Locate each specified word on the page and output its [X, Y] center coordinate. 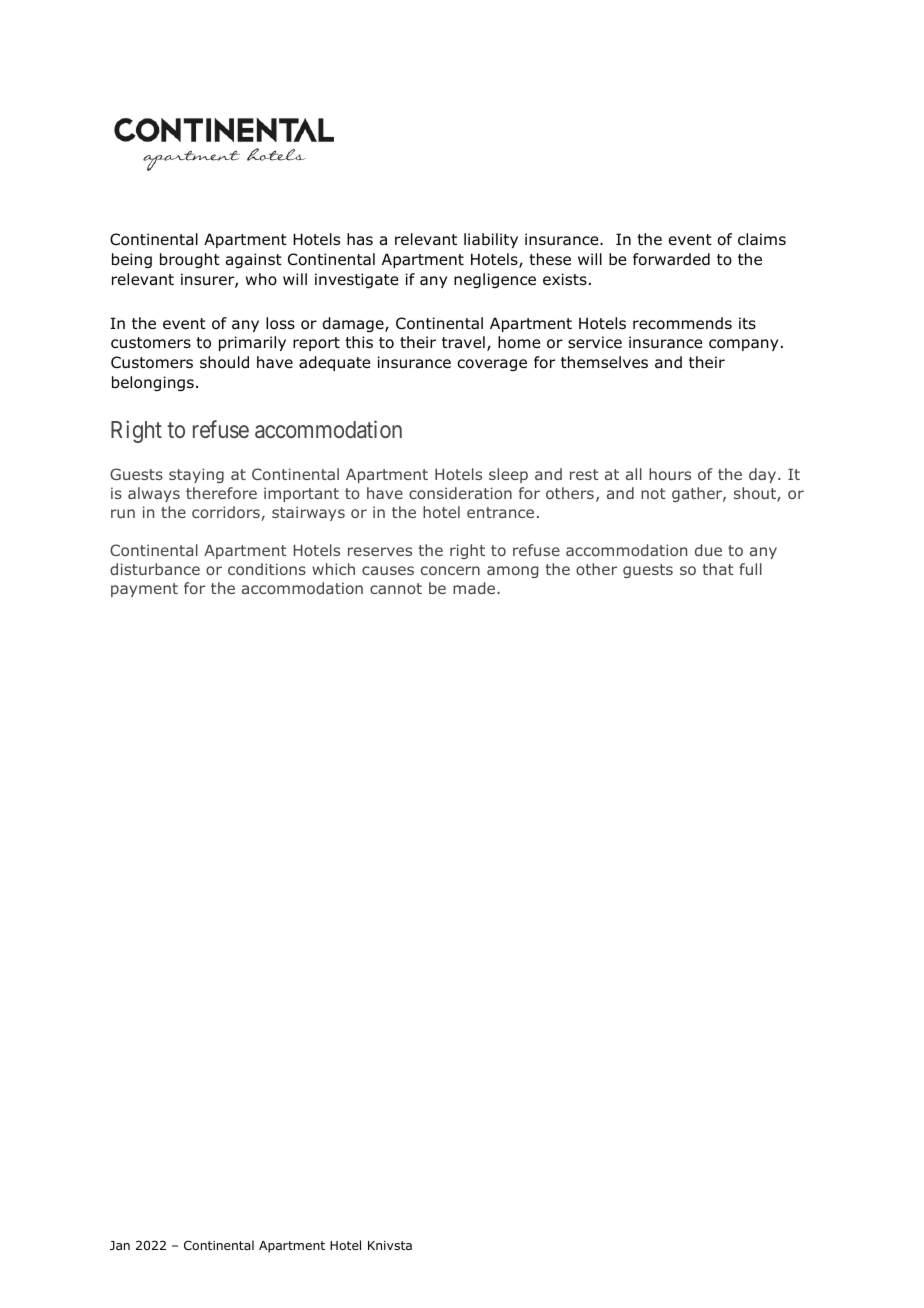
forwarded [671, 259]
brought [190, 260]
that [718, 569]
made [475, 588]
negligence [495, 280]
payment [144, 590]
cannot [396, 588]
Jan [120, 1245]
